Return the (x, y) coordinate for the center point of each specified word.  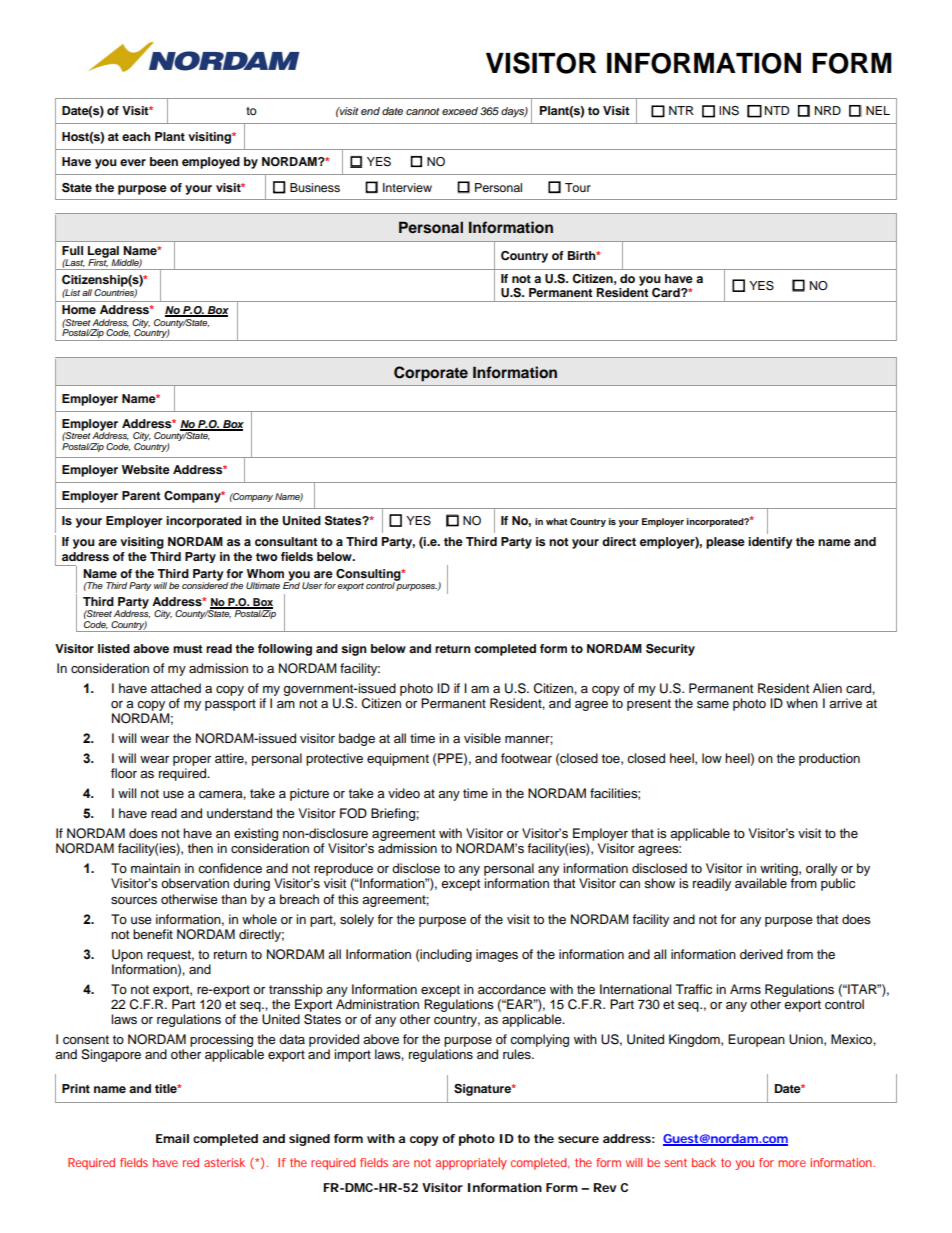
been (164, 161)
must (188, 649)
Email (172, 1138)
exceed (460, 111)
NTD (777, 110)
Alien (827, 688)
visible (482, 738)
